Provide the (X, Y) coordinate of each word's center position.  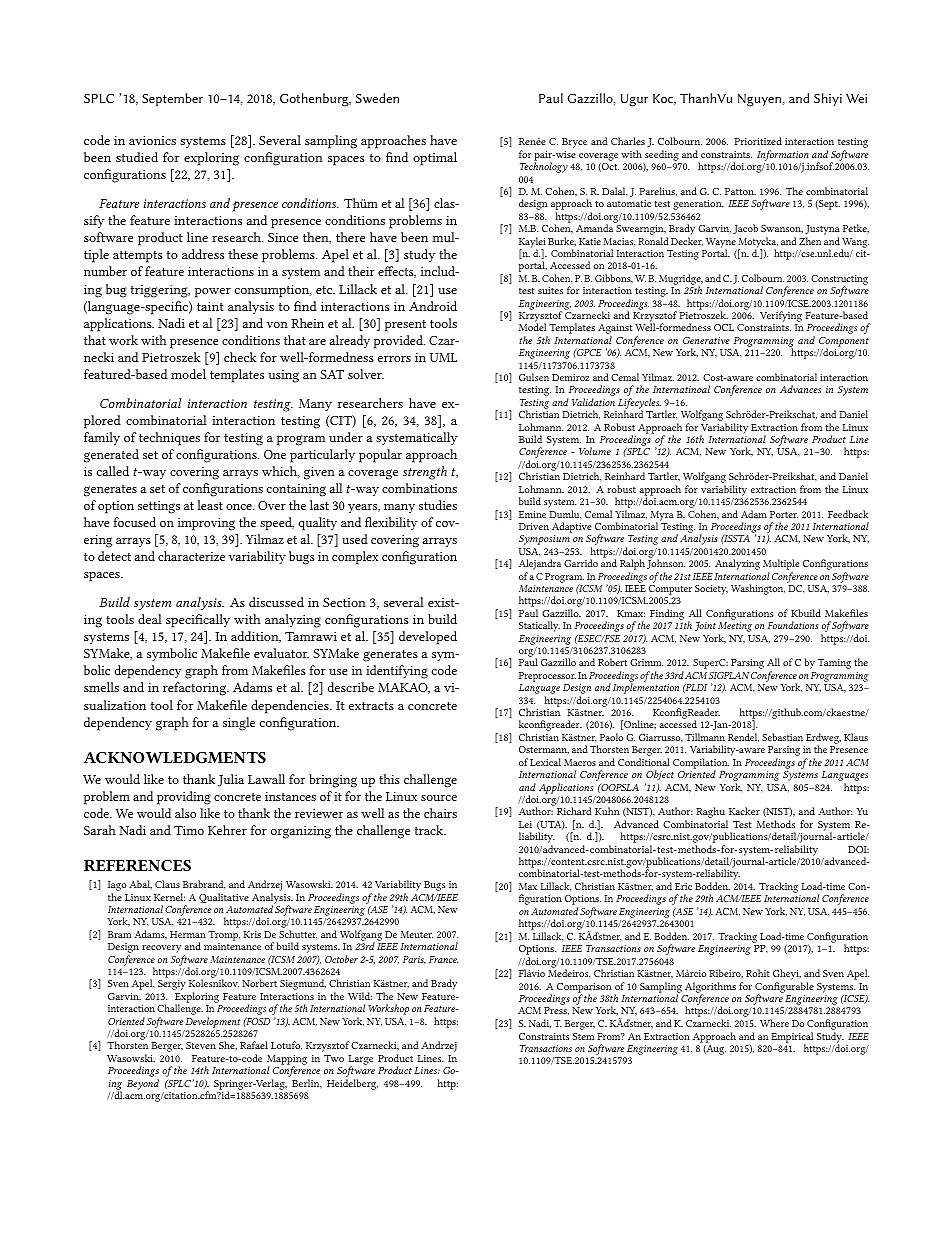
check (240, 357)
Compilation (701, 764)
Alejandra (540, 566)
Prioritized (758, 141)
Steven (201, 1045)
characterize (191, 556)
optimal (435, 159)
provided (399, 342)
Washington (758, 589)
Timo (189, 830)
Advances (800, 389)
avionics (152, 140)
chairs (440, 813)
